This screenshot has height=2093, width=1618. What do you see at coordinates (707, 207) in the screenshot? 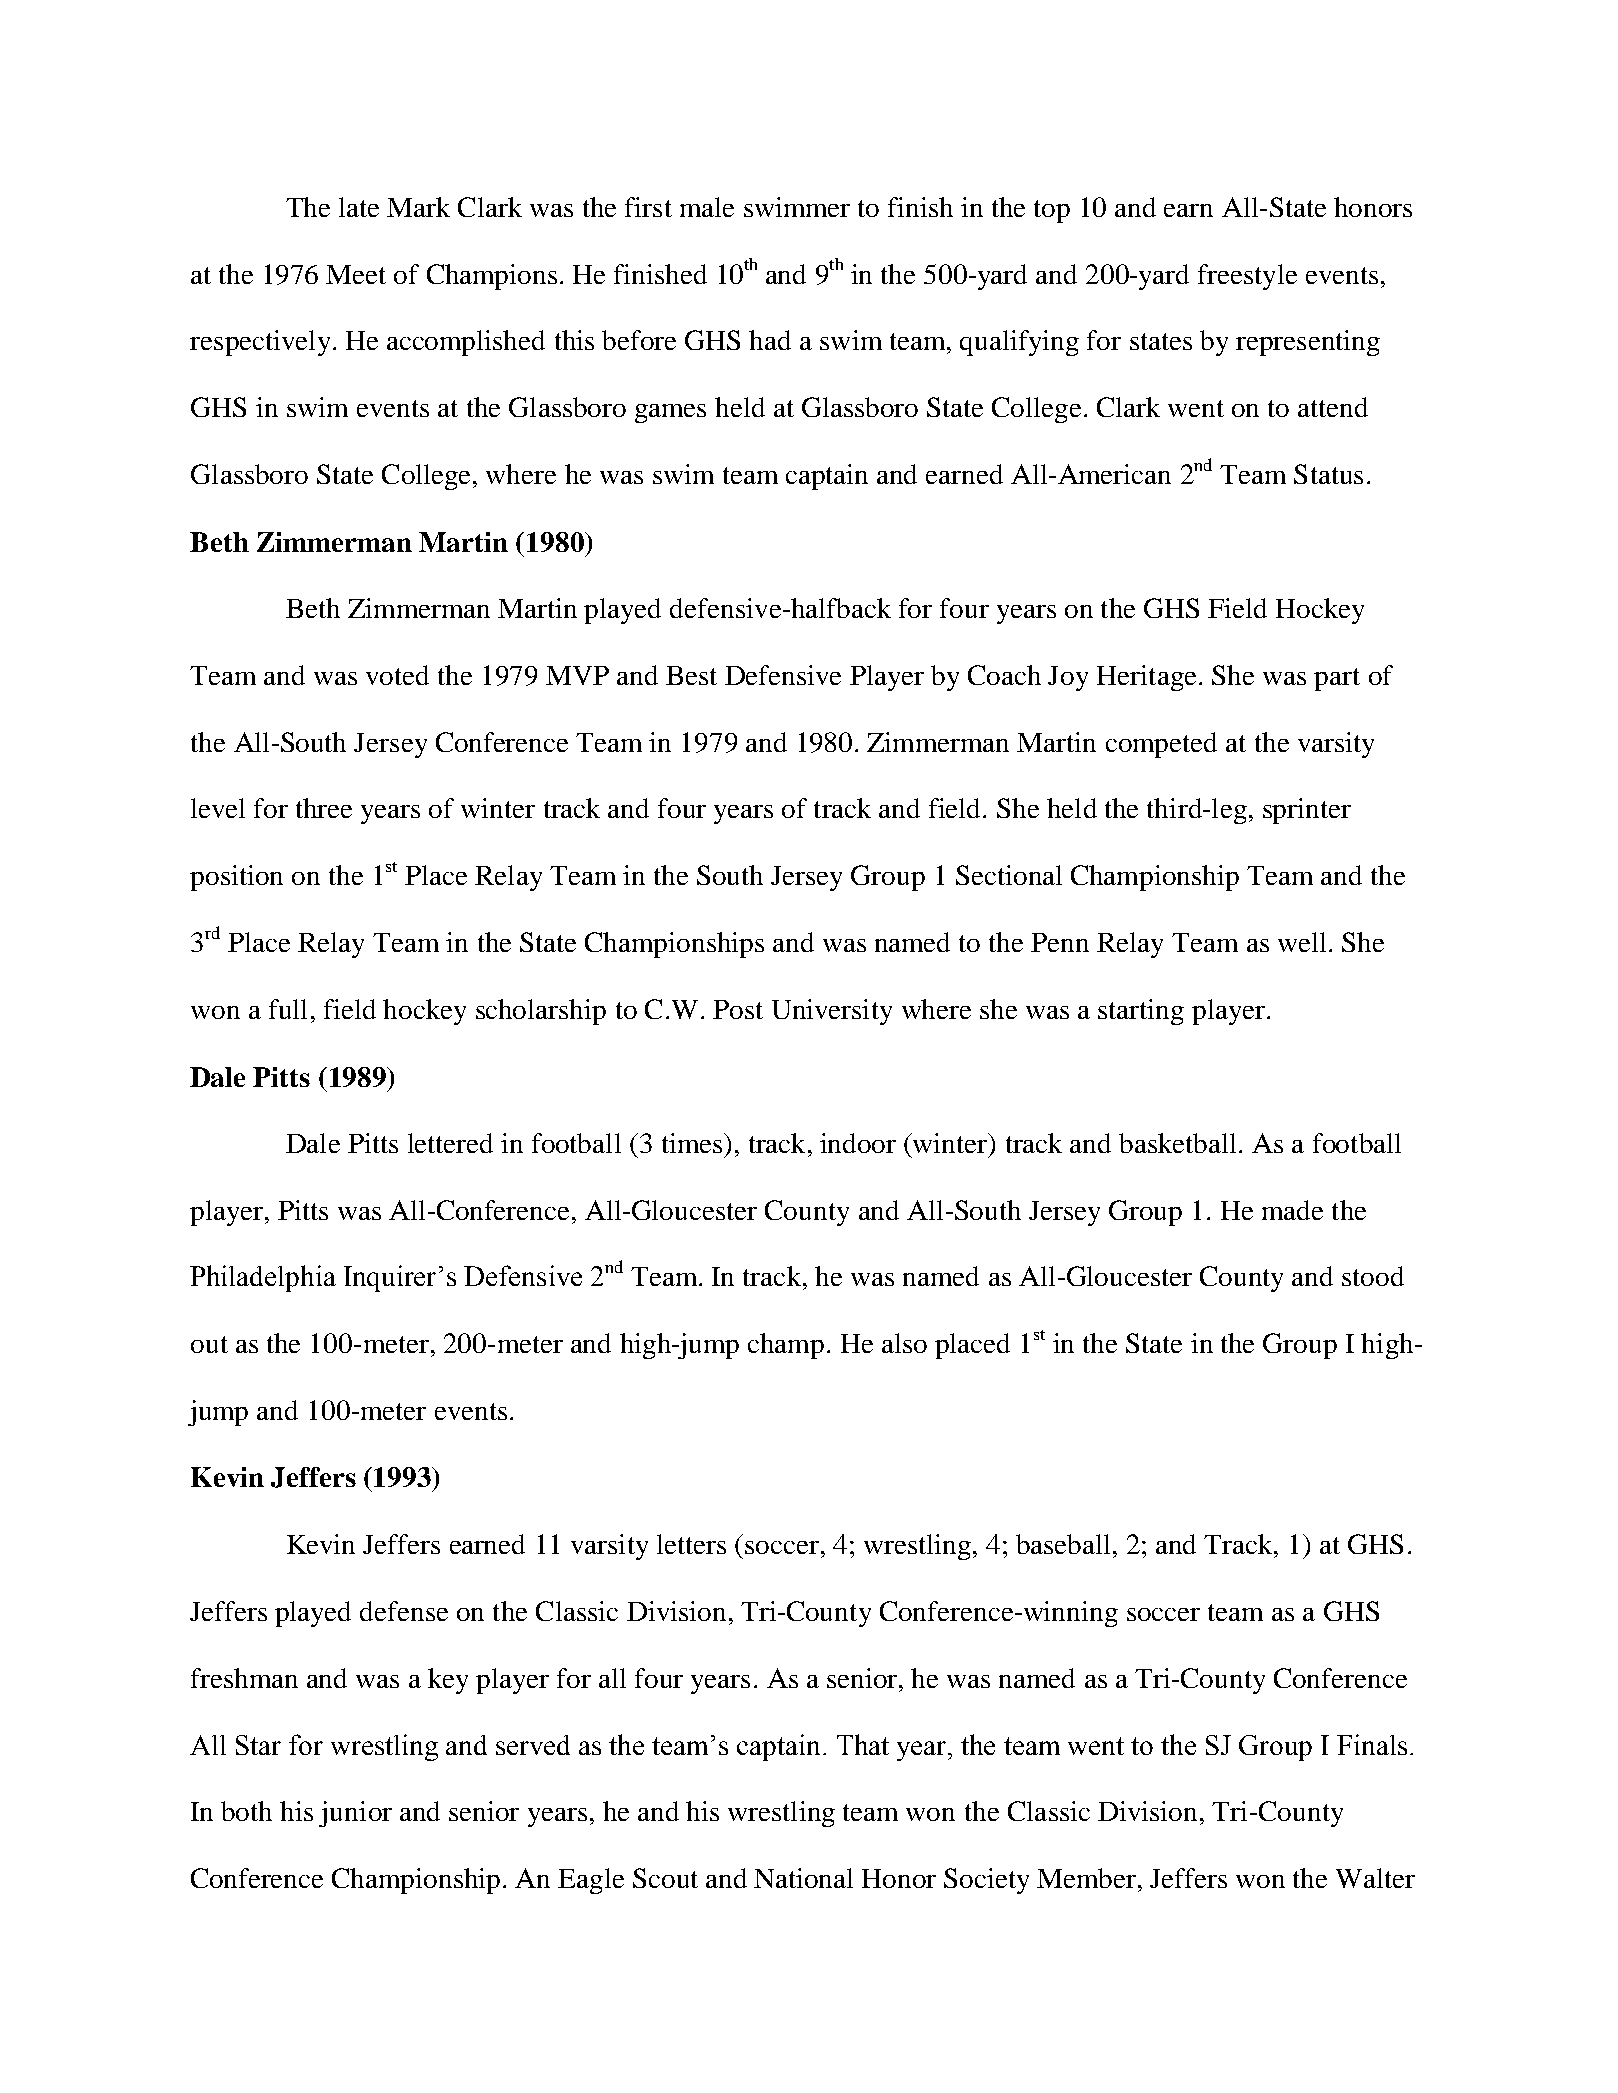
I see `male` at bounding box center [707, 207].
